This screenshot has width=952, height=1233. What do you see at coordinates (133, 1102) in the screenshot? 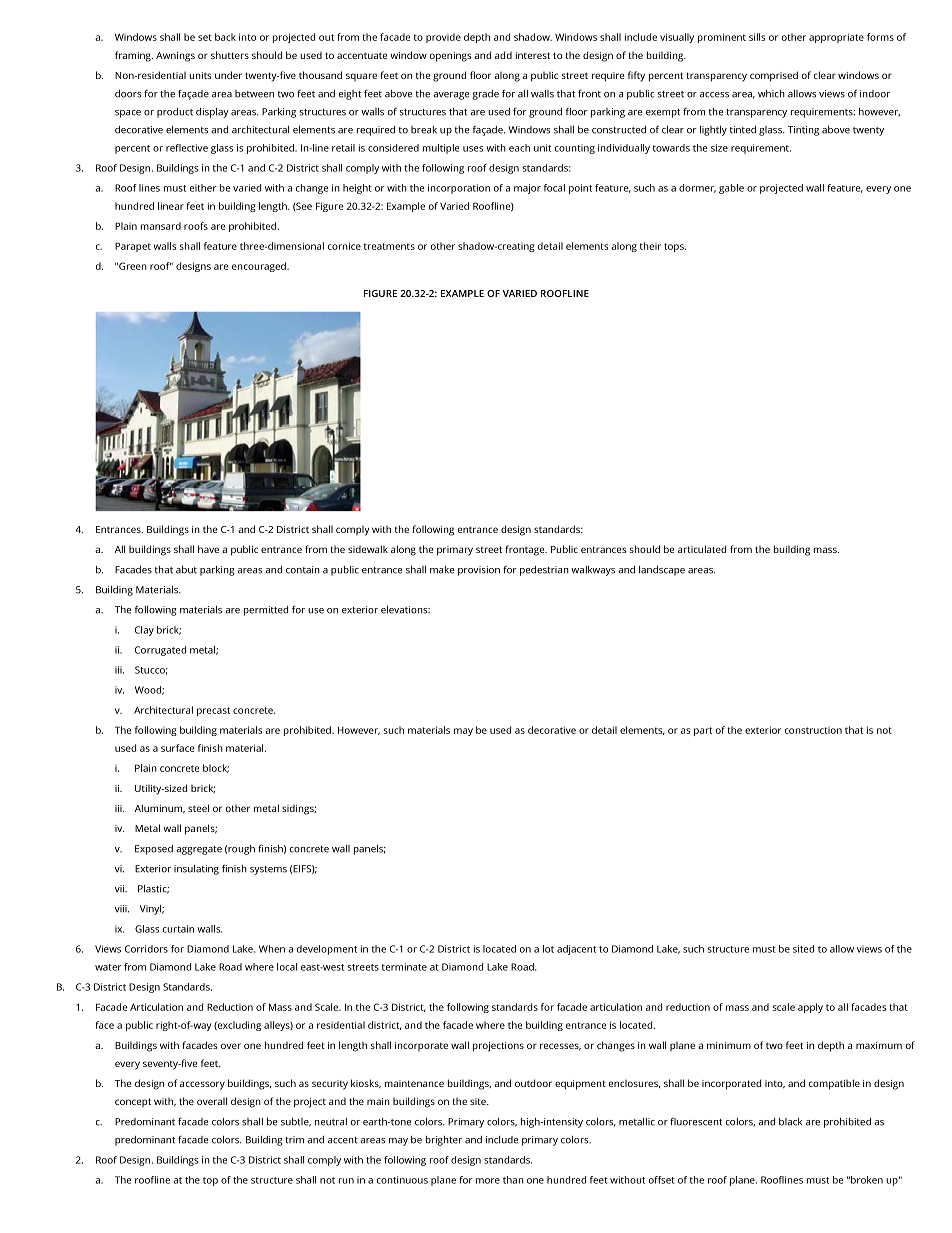
I see `concept` at bounding box center [133, 1102].
